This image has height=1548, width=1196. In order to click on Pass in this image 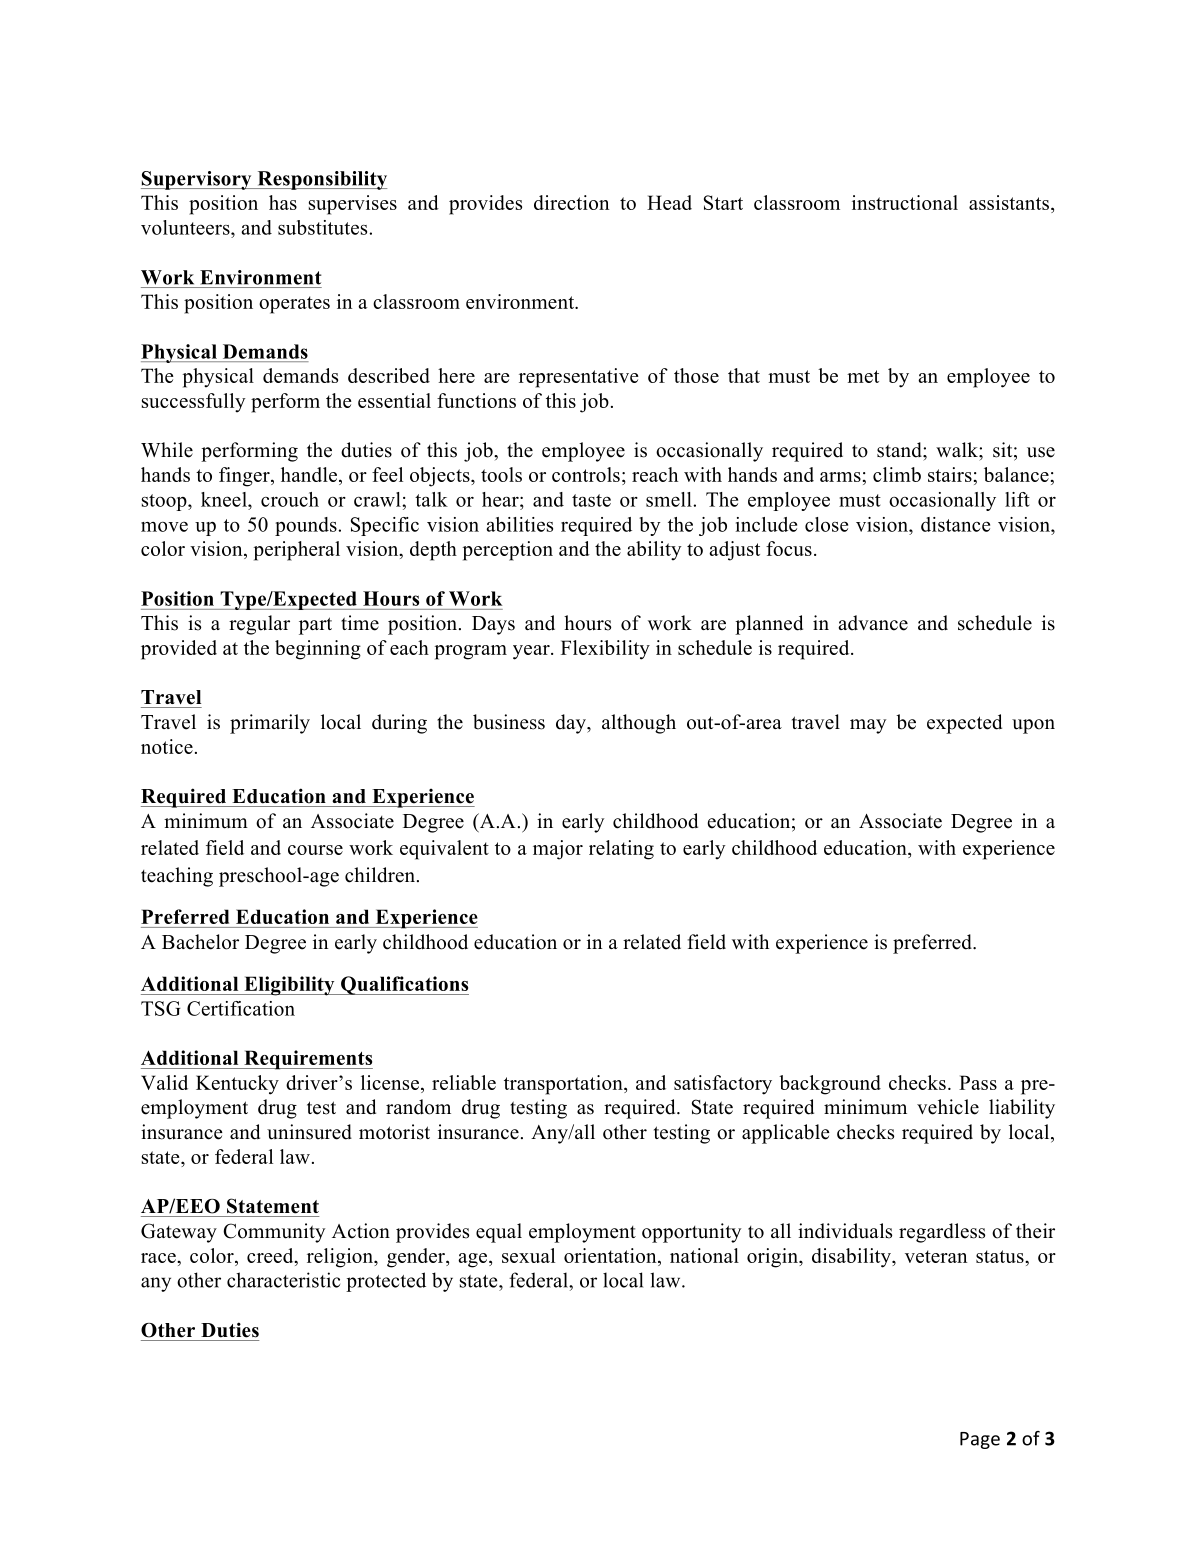, I will do `click(978, 1082)`.
